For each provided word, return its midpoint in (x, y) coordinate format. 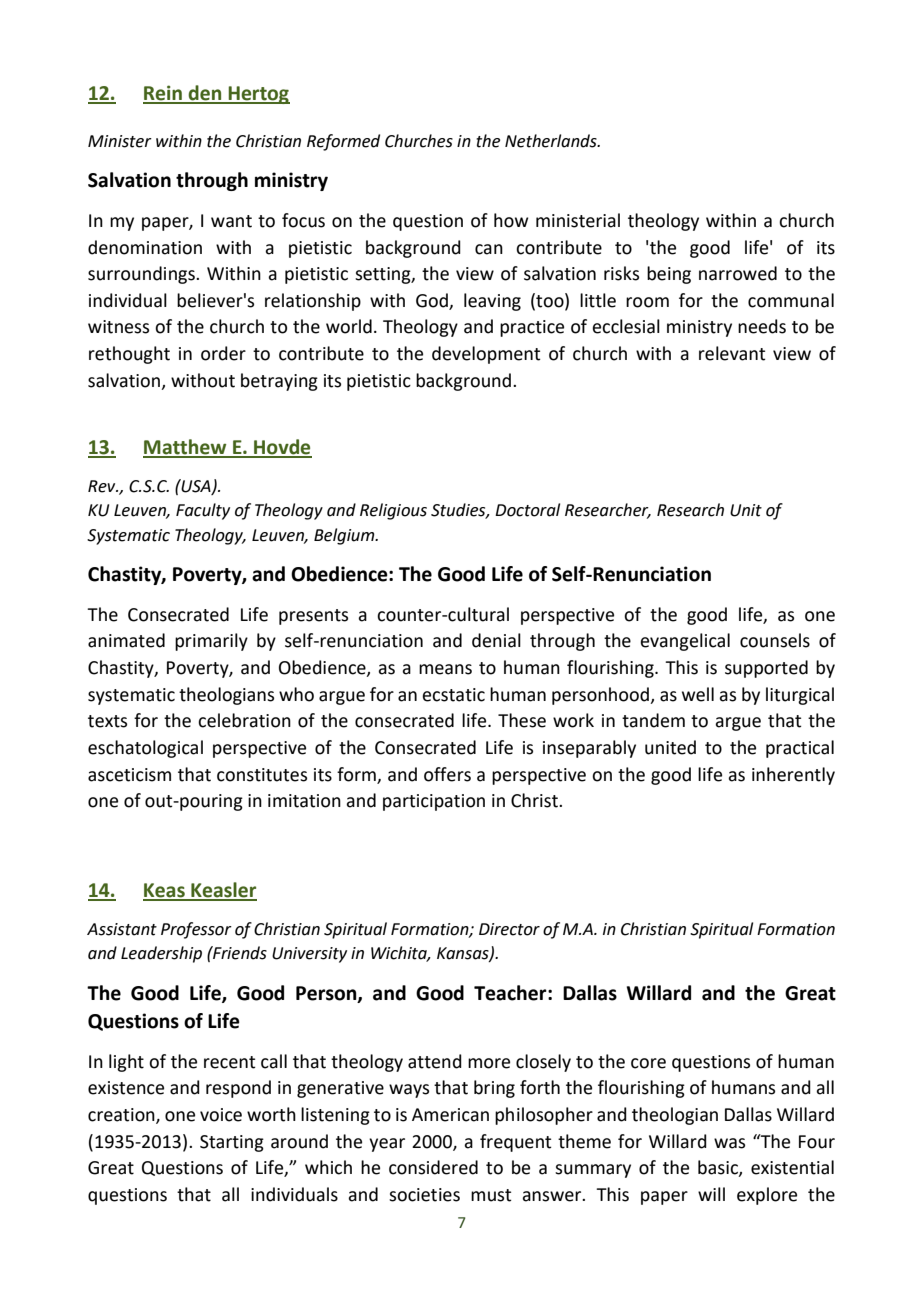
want (231, 221)
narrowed (738, 273)
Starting (232, 1143)
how (511, 220)
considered (433, 1167)
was (729, 1143)
